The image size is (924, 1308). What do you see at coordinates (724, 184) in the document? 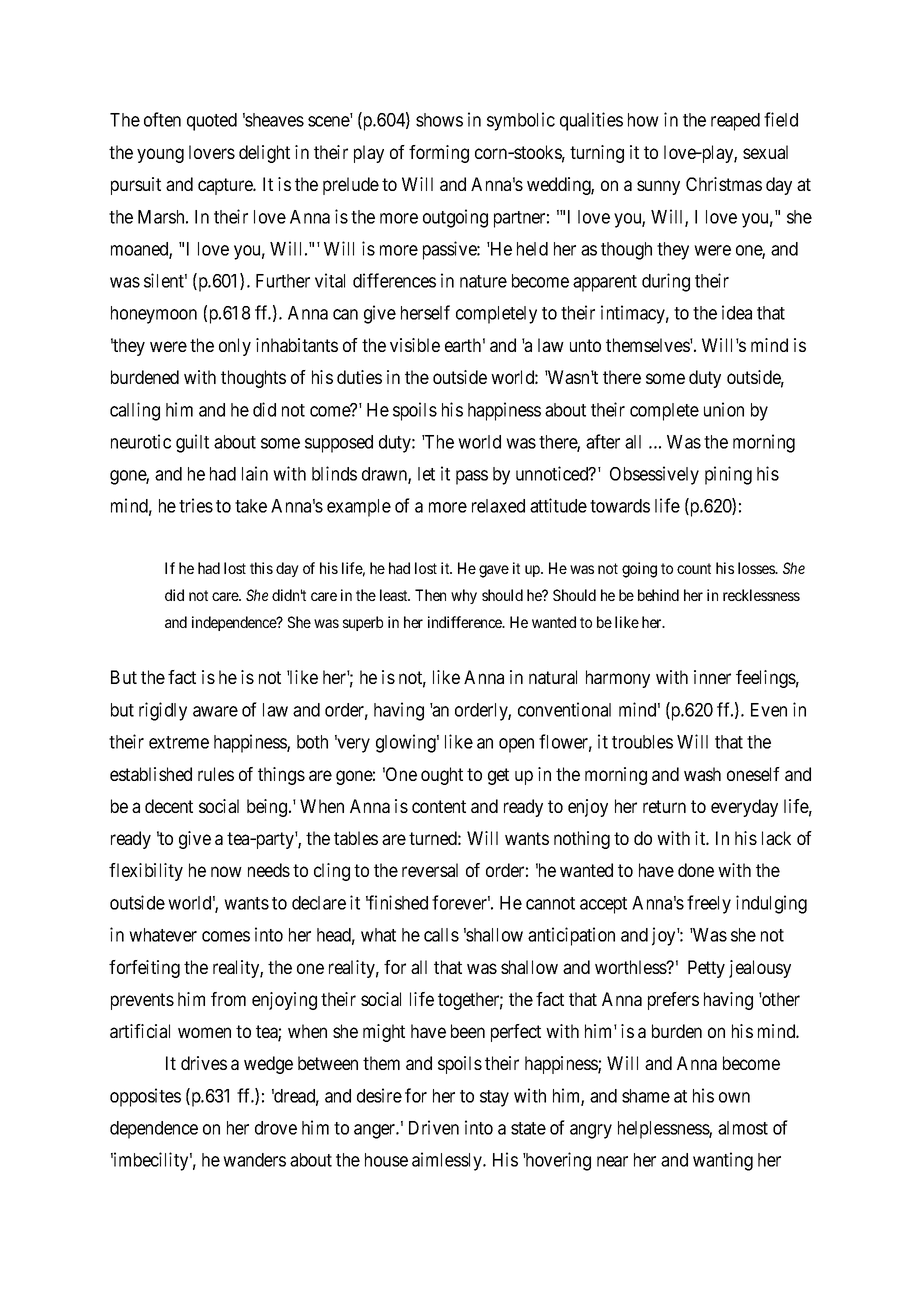
I see `Christmas` at bounding box center [724, 184].
